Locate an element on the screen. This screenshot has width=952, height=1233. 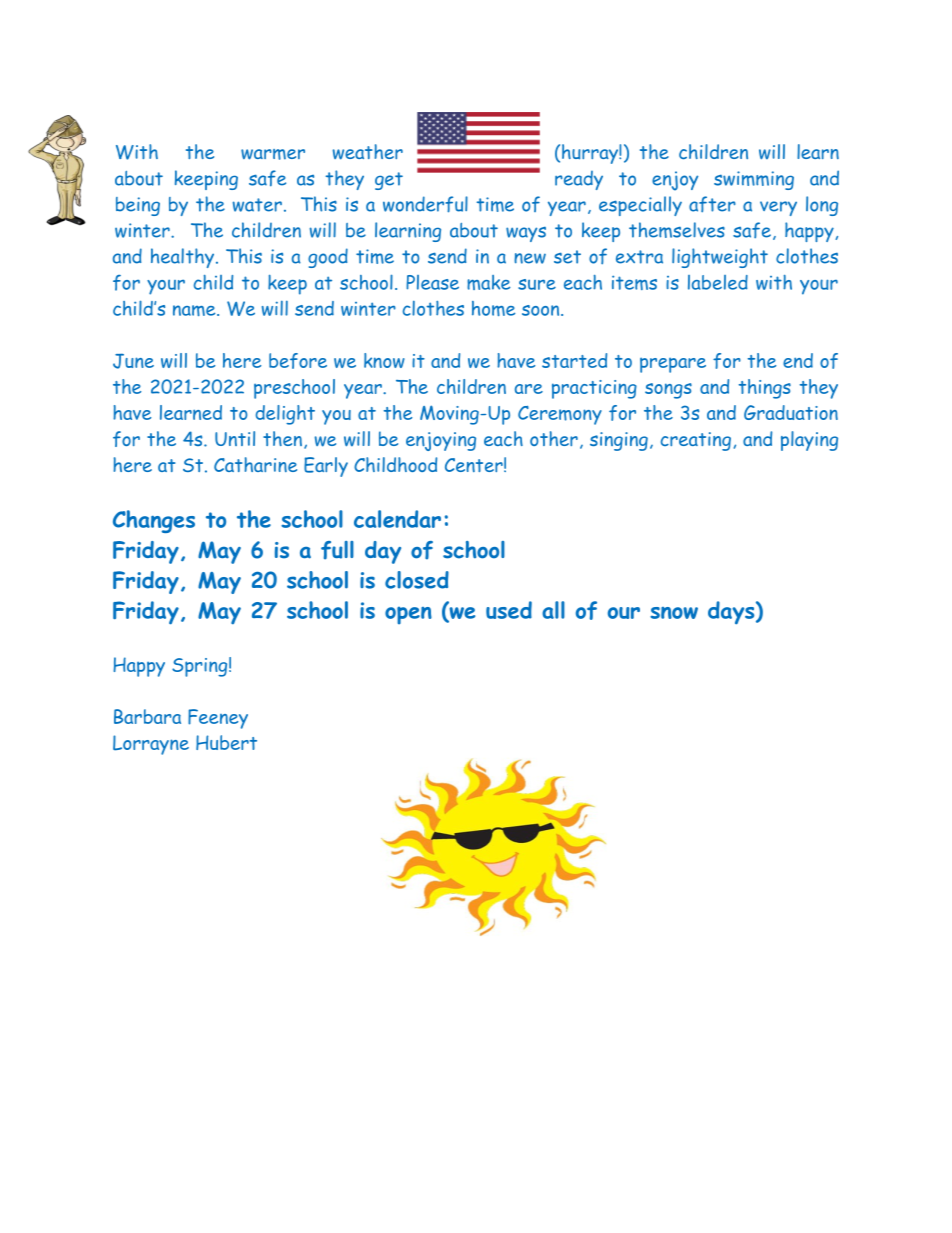
warmer is located at coordinates (273, 154).
